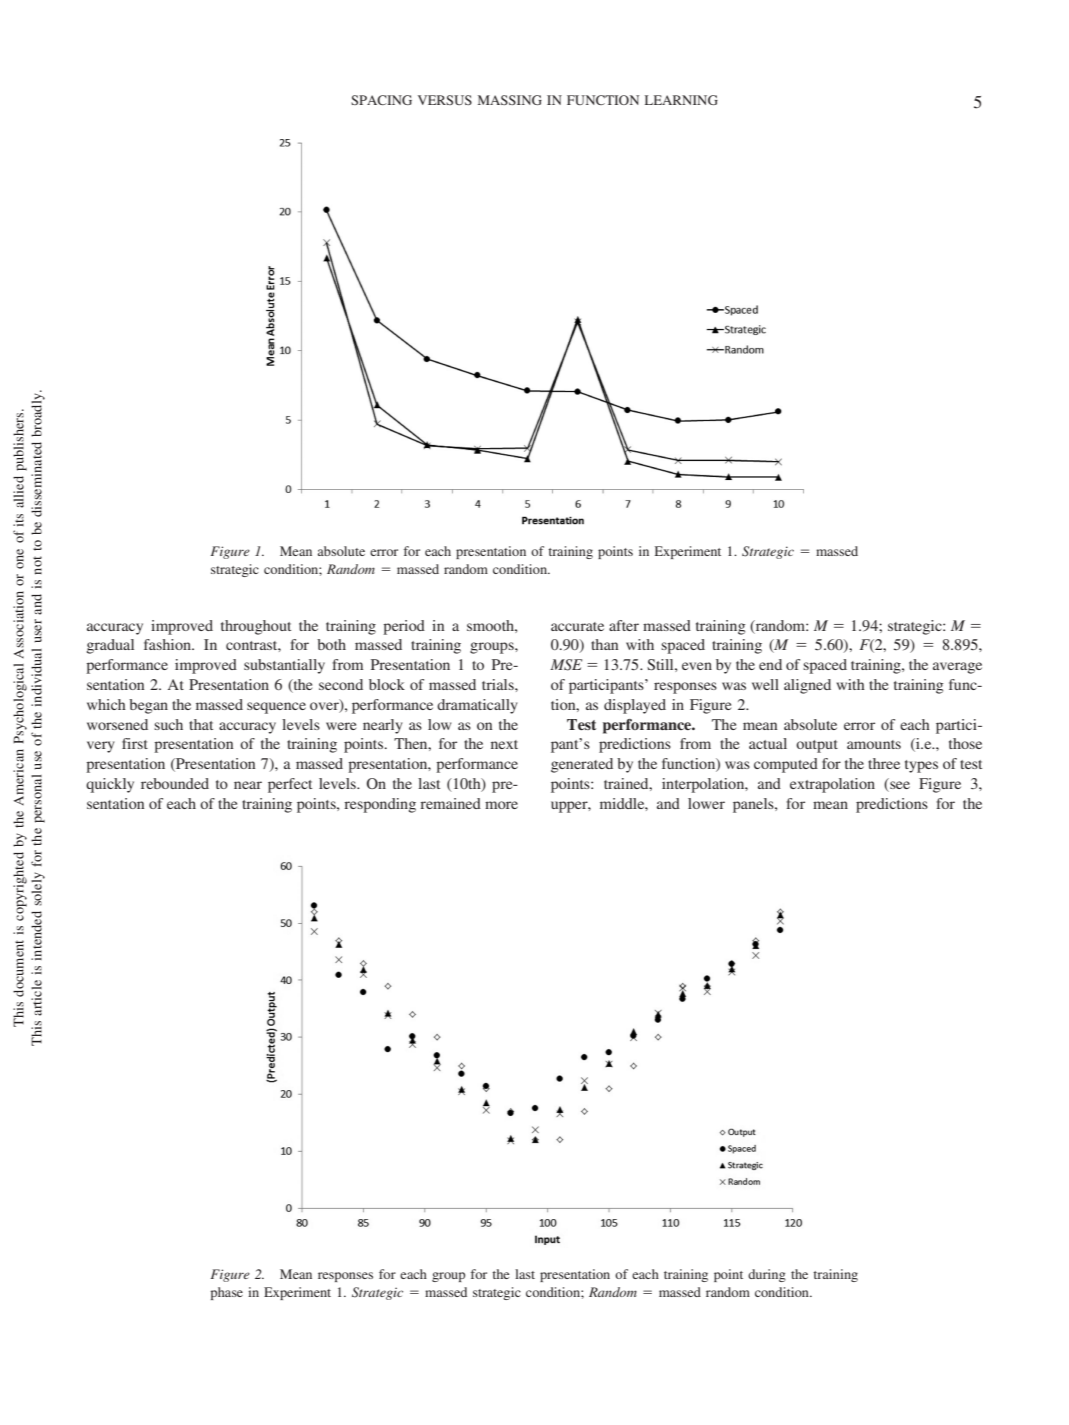  I want to click on throughout, so click(256, 627).
